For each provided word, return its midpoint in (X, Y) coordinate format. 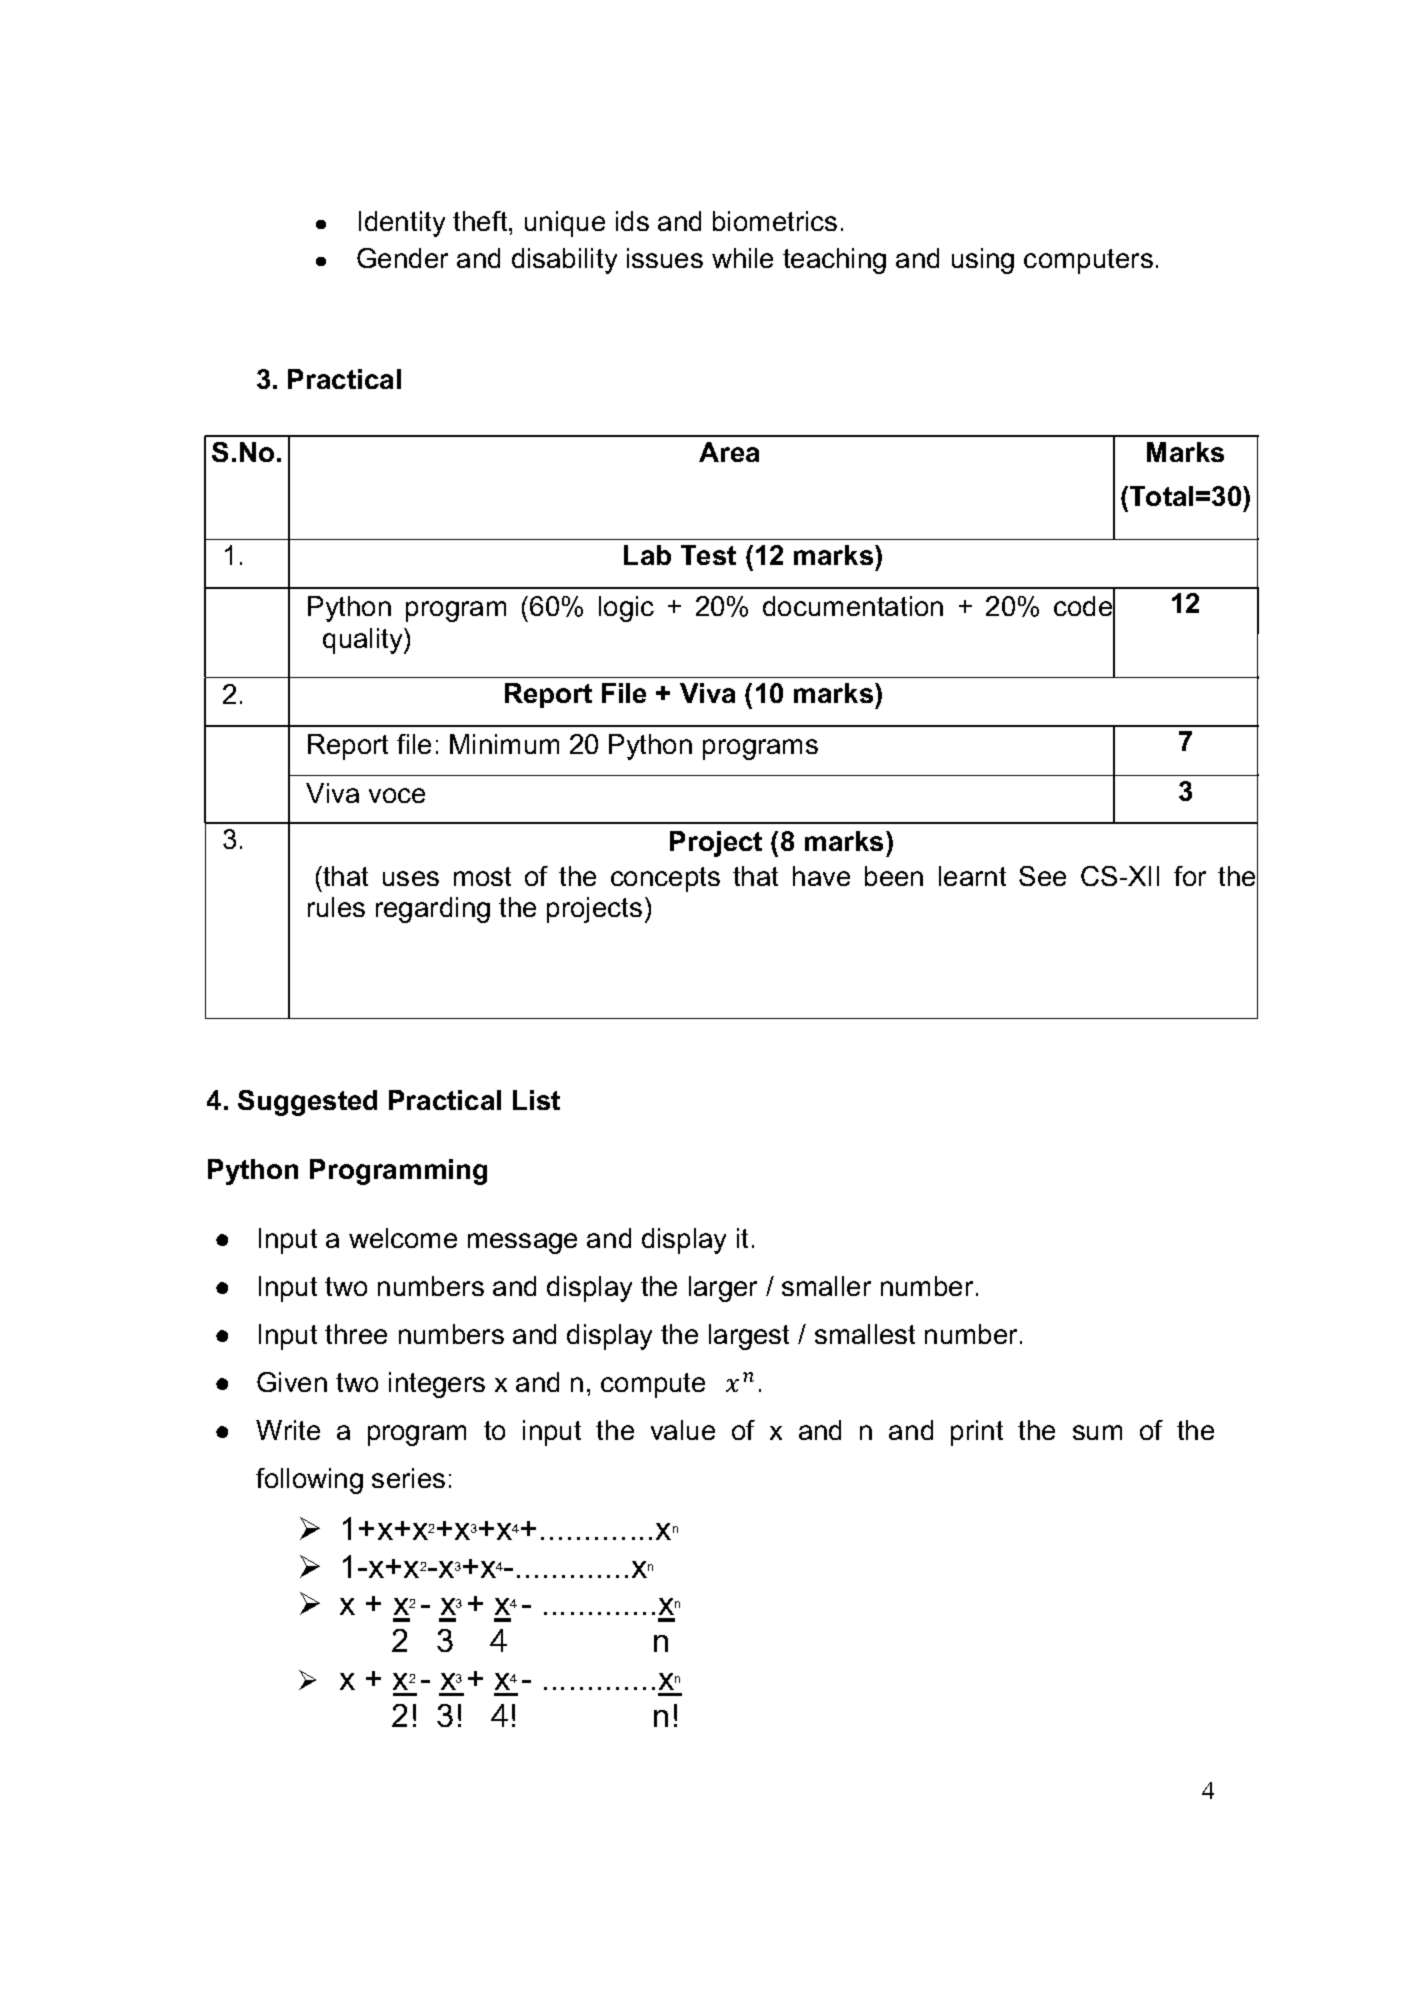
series (408, 1478)
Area (729, 452)
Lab (647, 555)
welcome (403, 1238)
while (742, 258)
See (1042, 876)
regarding (433, 910)
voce (397, 795)
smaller (826, 1286)
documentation (853, 606)
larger (723, 1289)
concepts (665, 879)
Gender (402, 258)
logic (626, 609)
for (1190, 876)
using (983, 261)
